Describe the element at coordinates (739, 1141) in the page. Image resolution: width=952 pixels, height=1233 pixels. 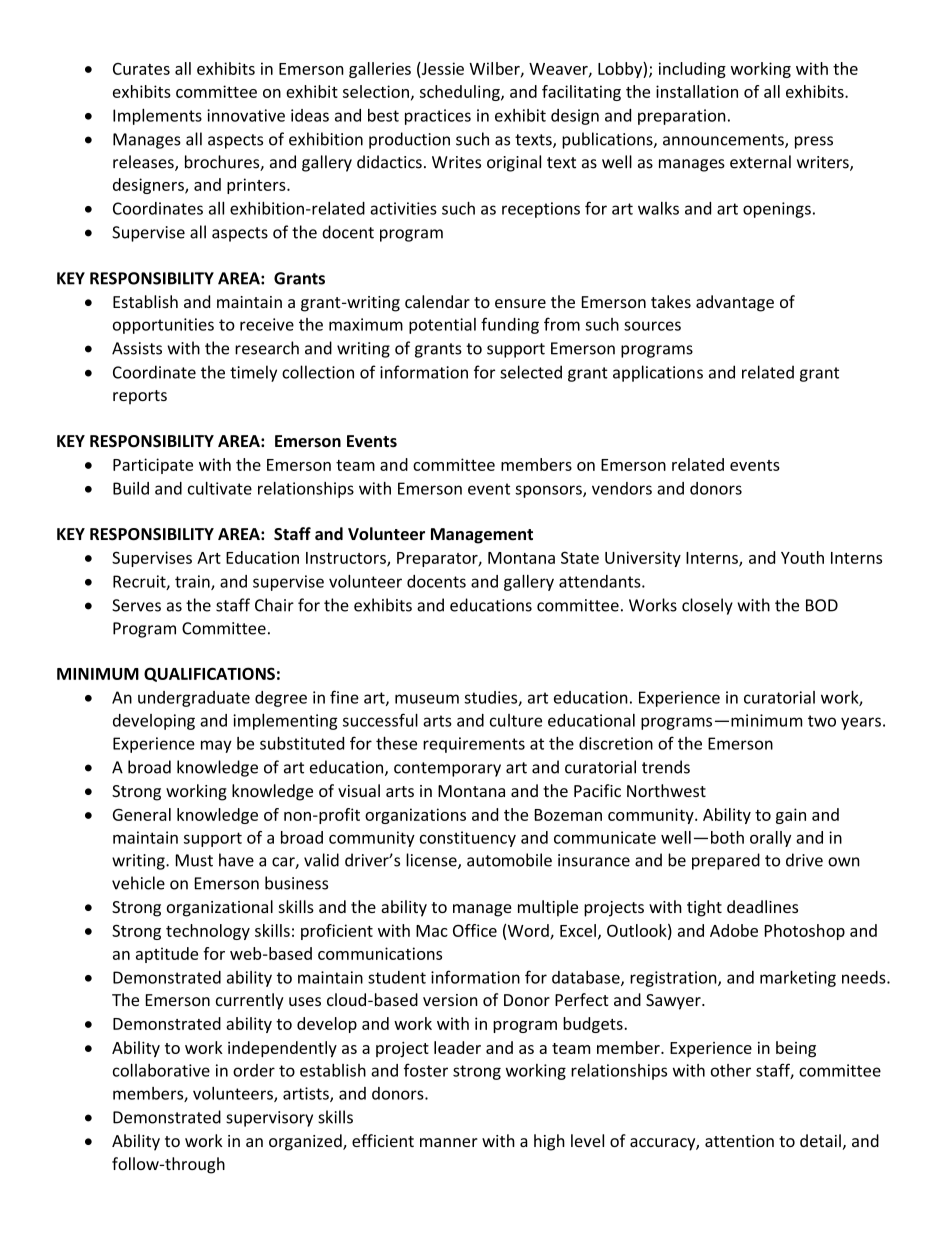
I see `attention` at that location.
